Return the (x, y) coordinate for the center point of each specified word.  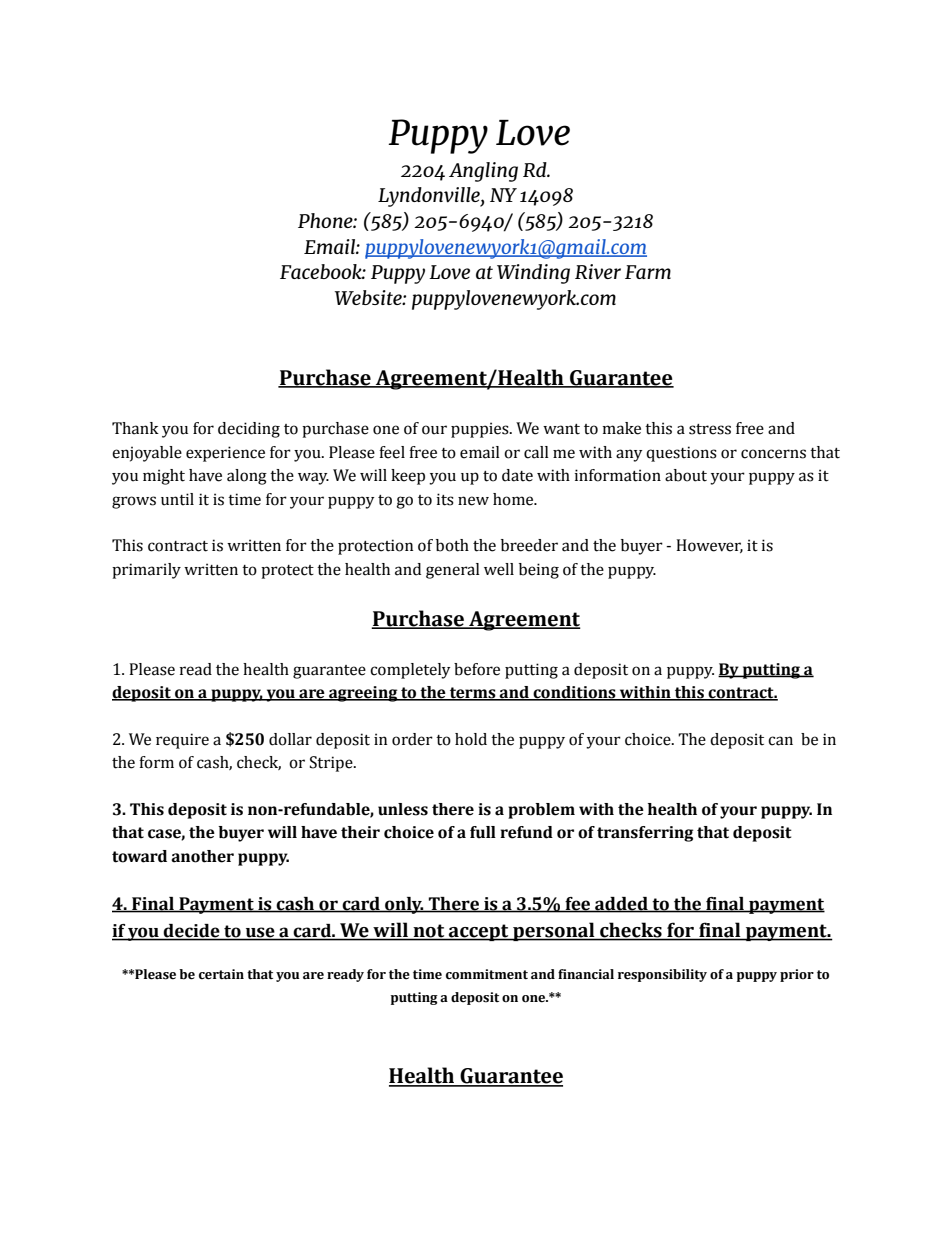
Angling (483, 172)
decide (192, 932)
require (182, 741)
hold (471, 739)
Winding (533, 274)
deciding (249, 430)
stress (710, 429)
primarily (146, 571)
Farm (648, 272)
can (780, 741)
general (453, 571)
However (709, 546)
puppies (481, 430)
